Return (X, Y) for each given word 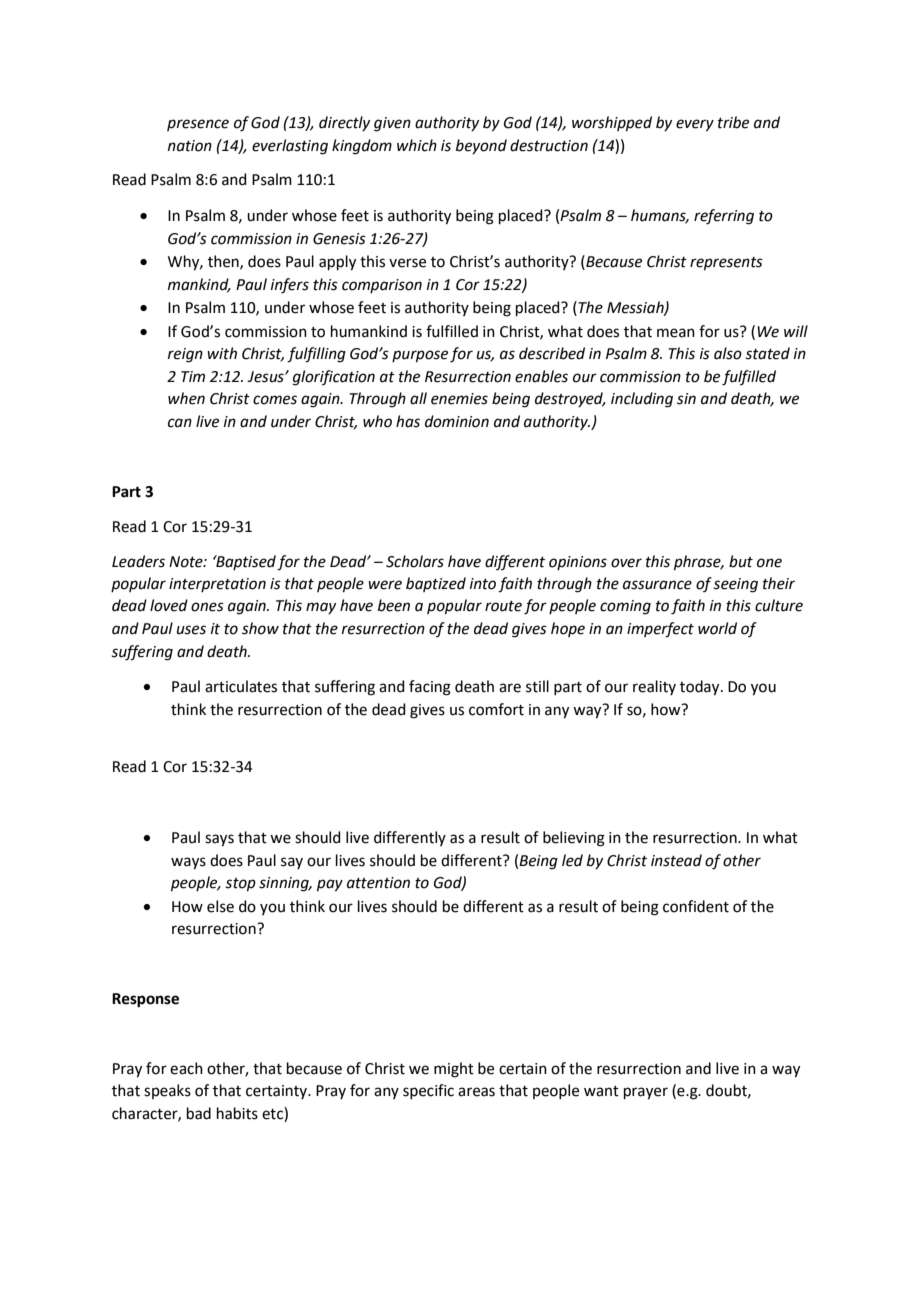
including (642, 400)
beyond (481, 146)
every (695, 125)
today (701, 688)
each (186, 1068)
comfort (496, 709)
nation (190, 146)
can (180, 423)
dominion (457, 421)
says (219, 840)
